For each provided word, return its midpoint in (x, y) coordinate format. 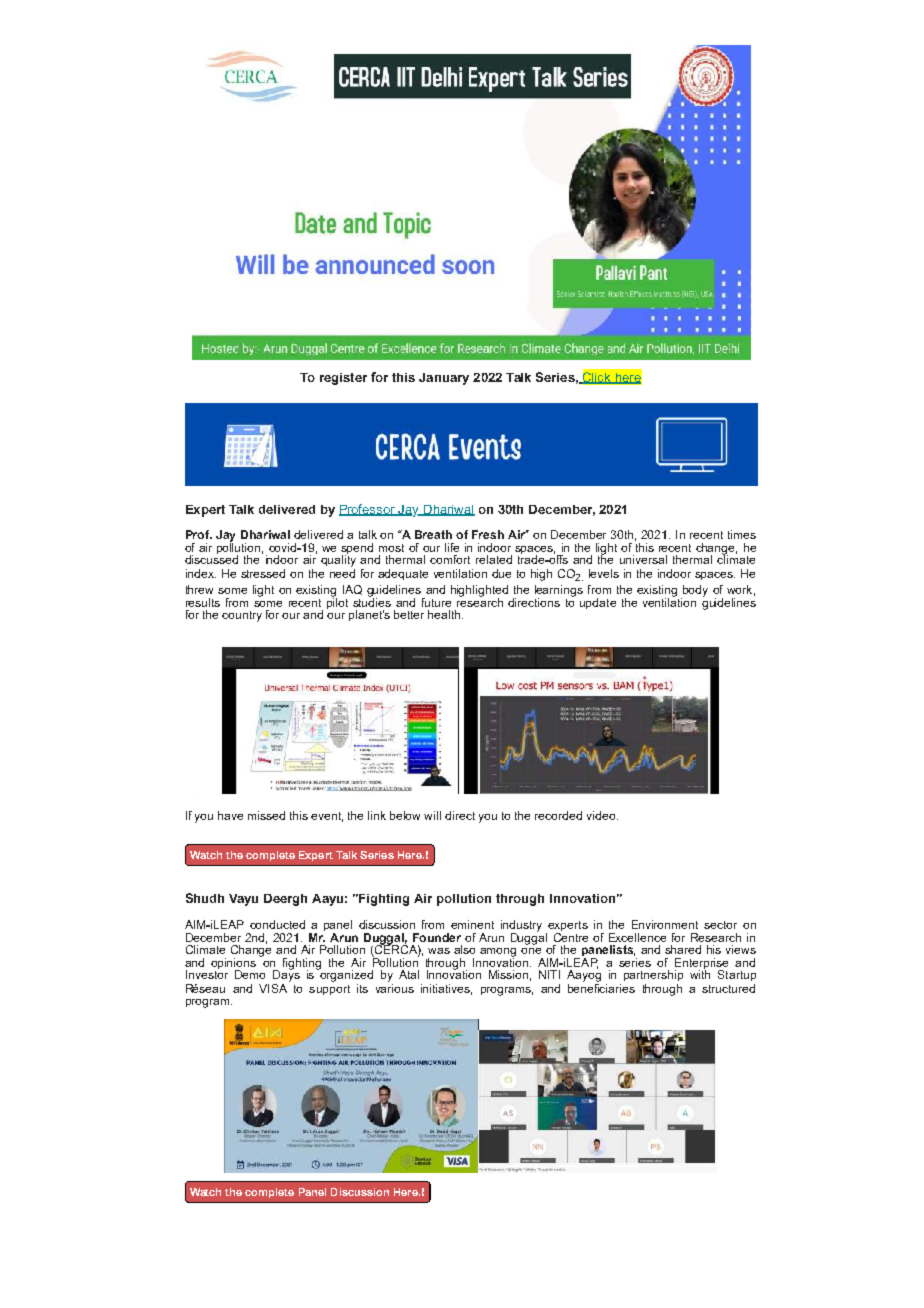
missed (266, 815)
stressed (263, 573)
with (700, 973)
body (694, 592)
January (444, 379)
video (602, 815)
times (742, 534)
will (432, 815)
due (501, 573)
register (343, 379)
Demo (250, 974)
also (464, 949)
